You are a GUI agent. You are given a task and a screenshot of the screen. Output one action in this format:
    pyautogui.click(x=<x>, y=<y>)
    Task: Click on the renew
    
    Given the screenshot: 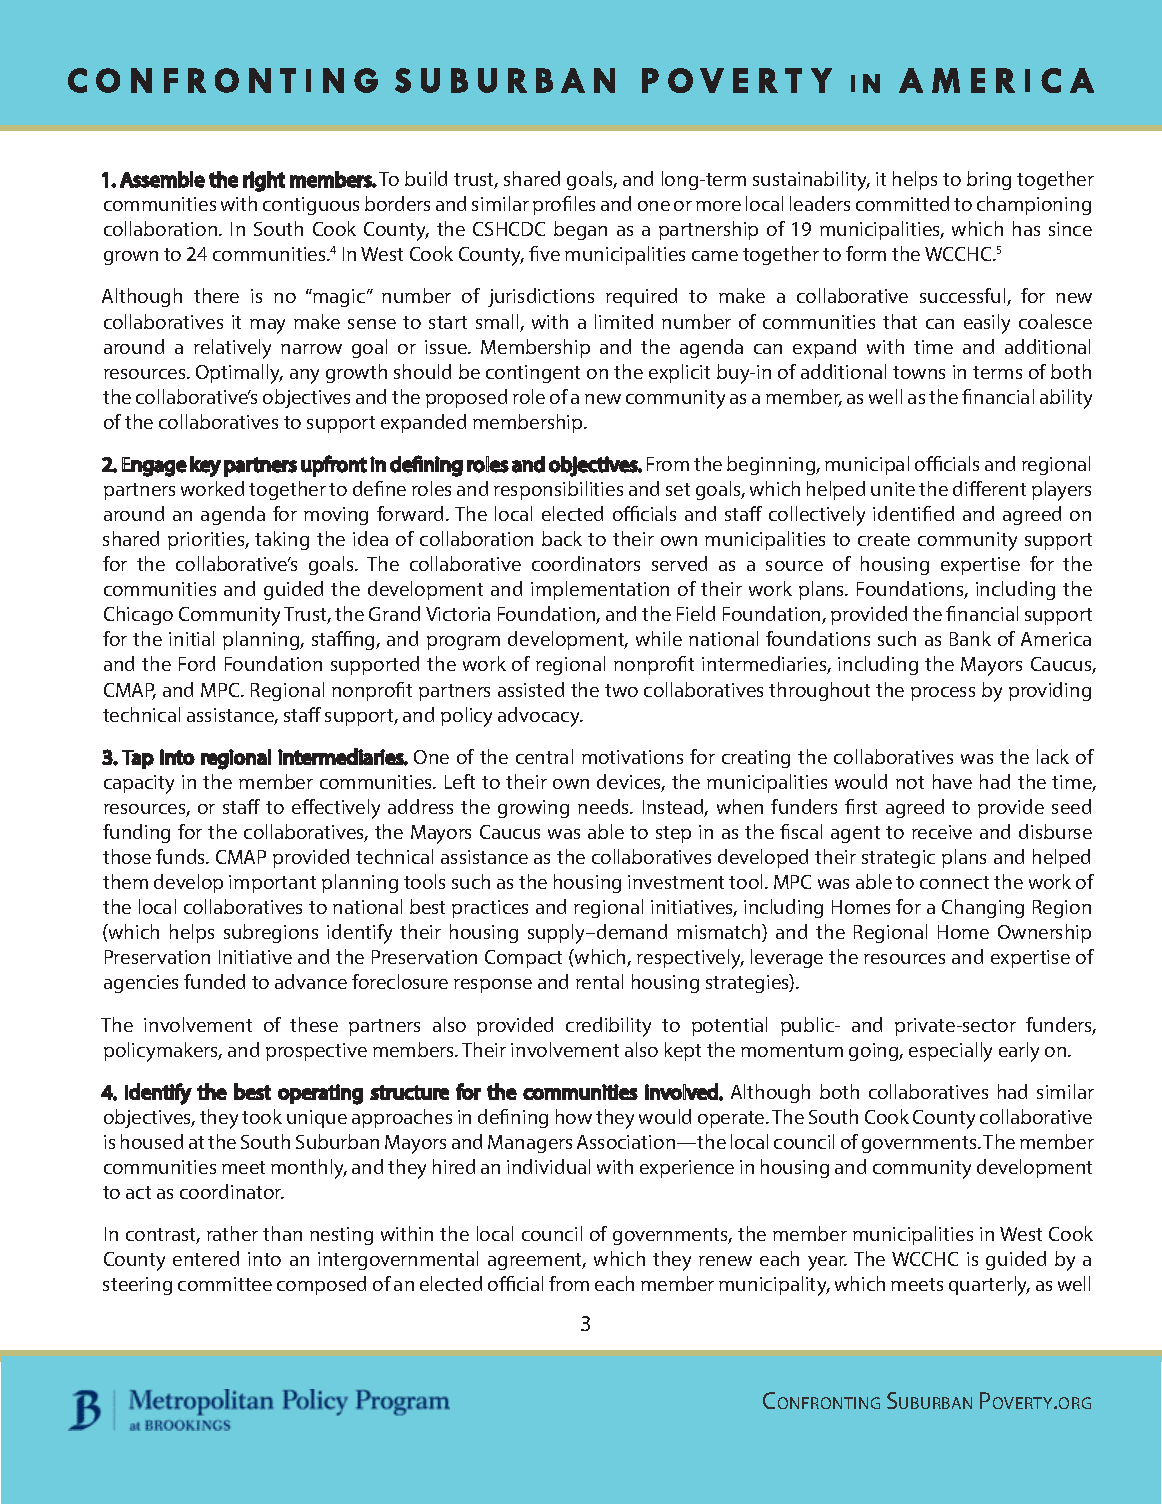 What is the action you would take?
    pyautogui.click(x=725, y=1261)
